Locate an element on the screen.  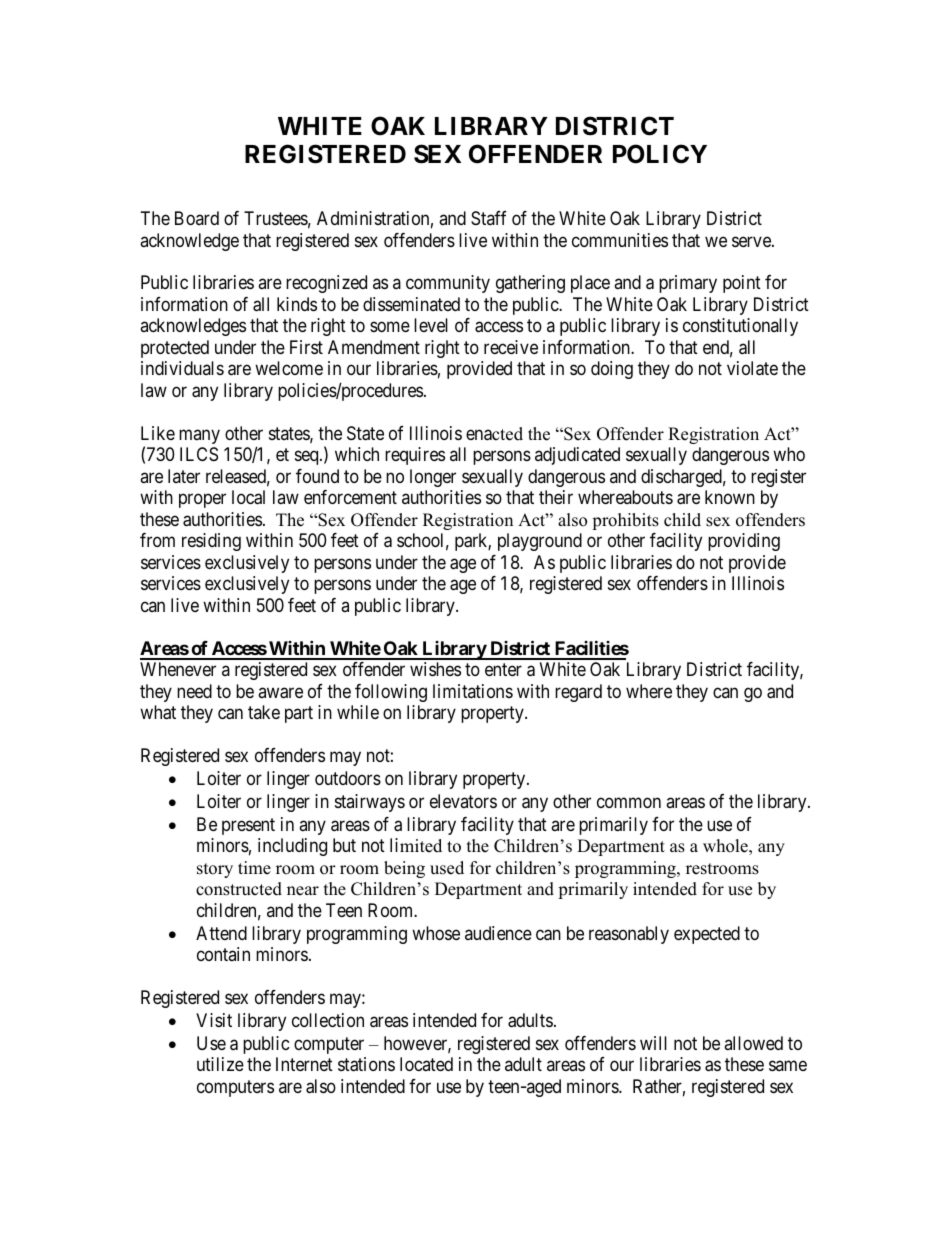
common is located at coordinates (629, 802).
